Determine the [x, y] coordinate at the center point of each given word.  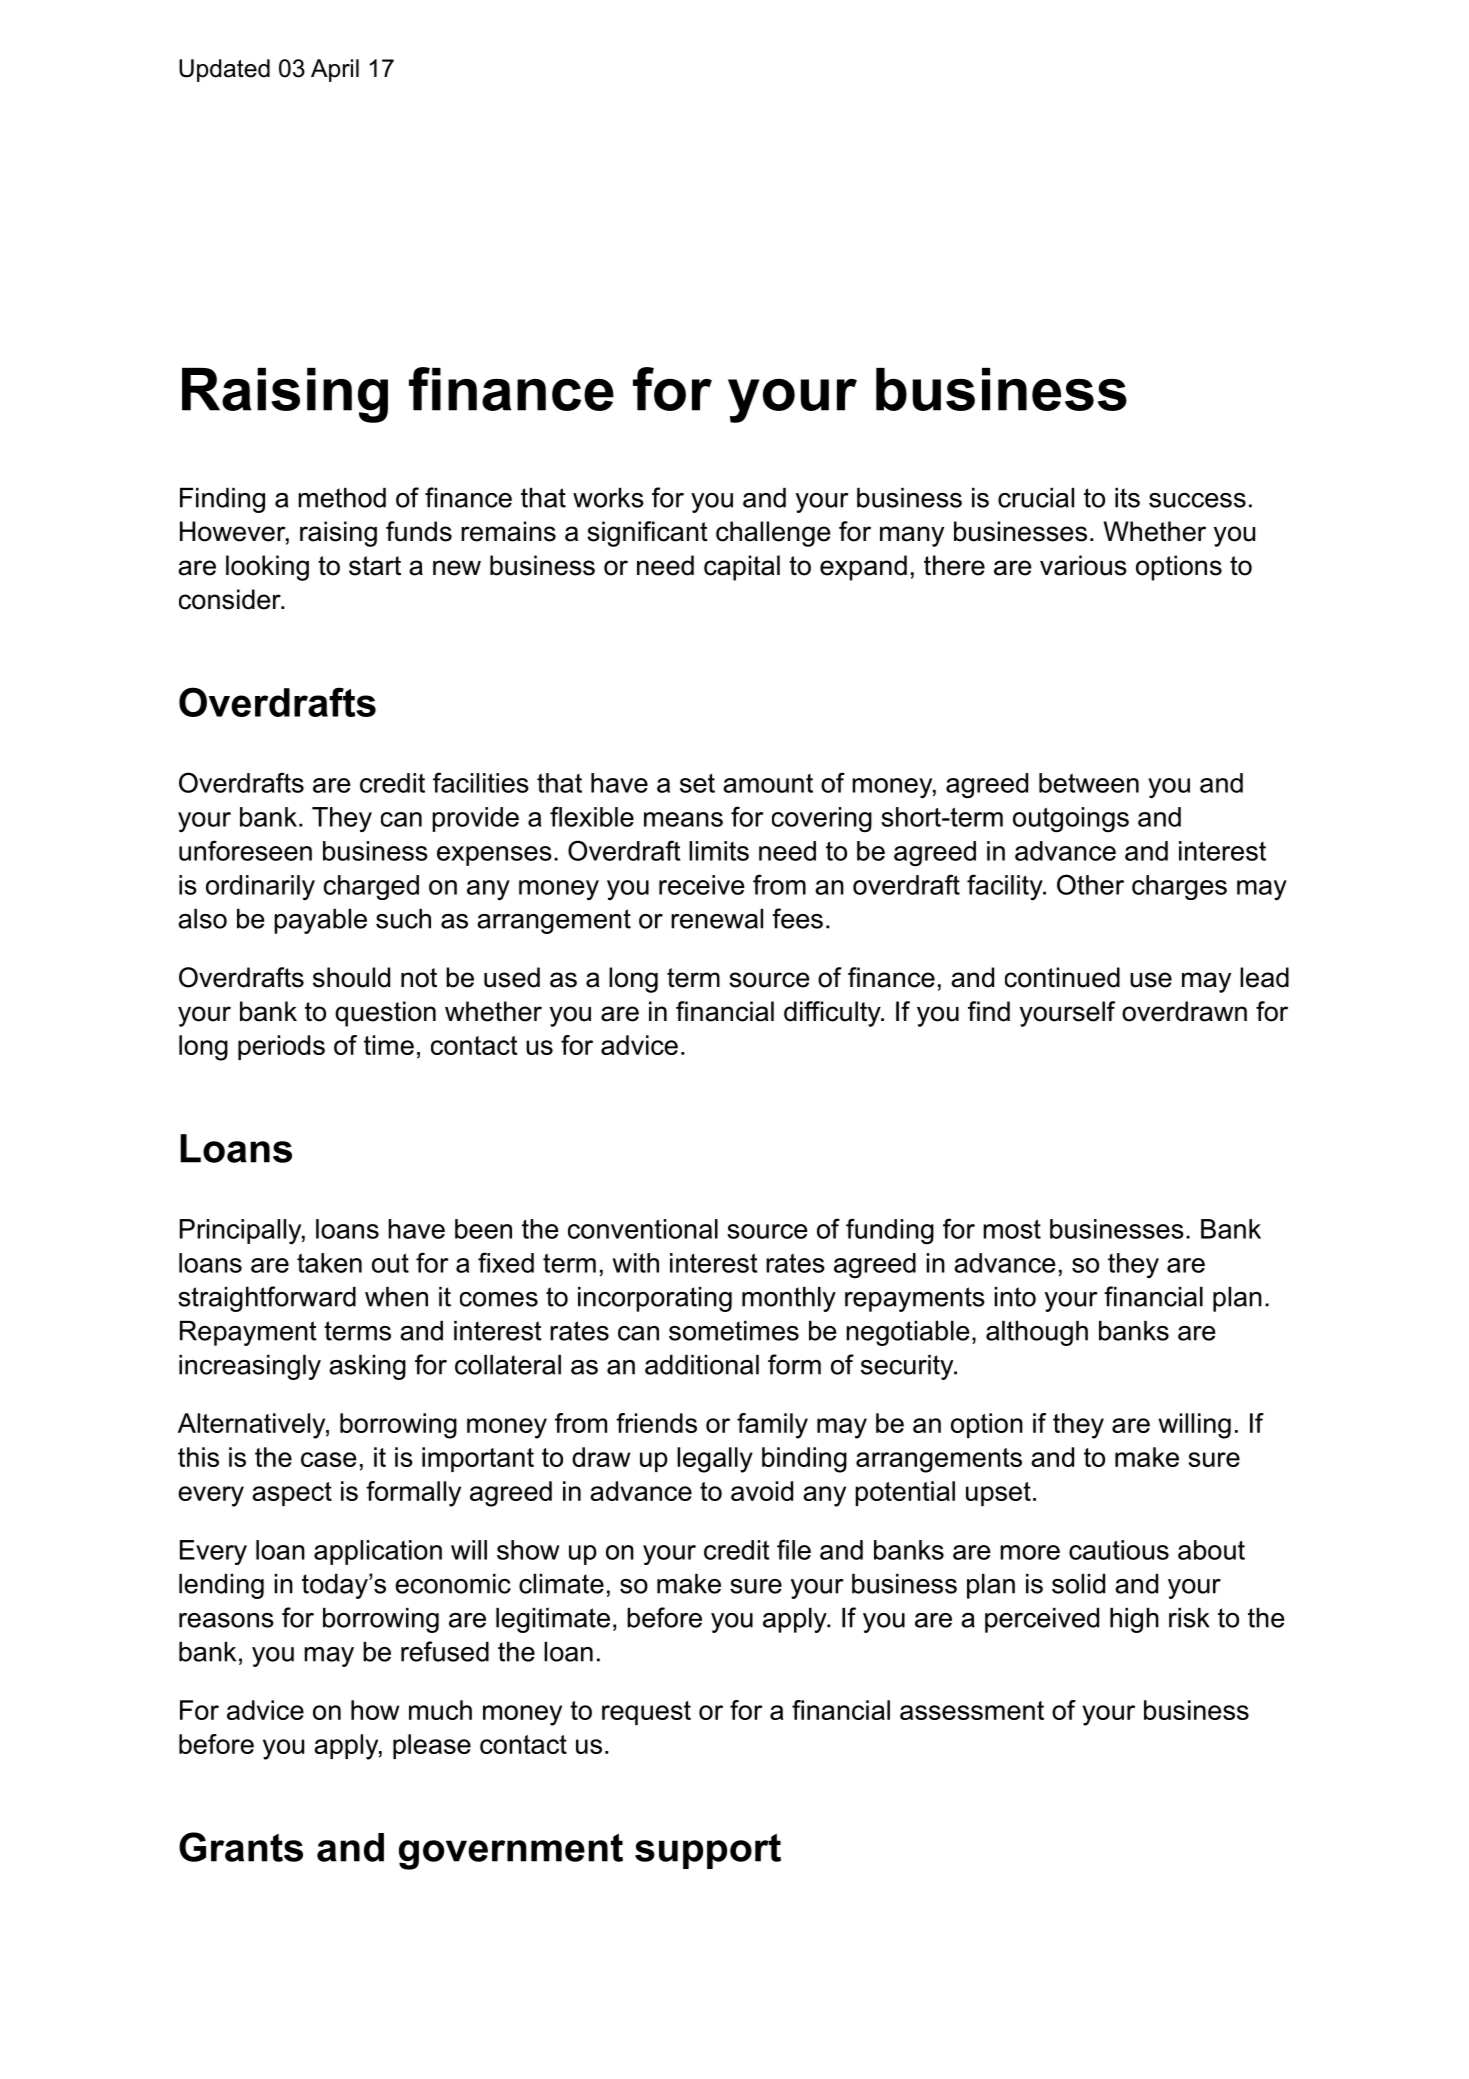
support [708, 1851]
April [335, 70]
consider [231, 599]
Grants [241, 1847]
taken [329, 1263]
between [1089, 783]
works [608, 498]
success [1197, 500]
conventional [643, 1229]
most [1012, 1229]
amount [768, 783]
